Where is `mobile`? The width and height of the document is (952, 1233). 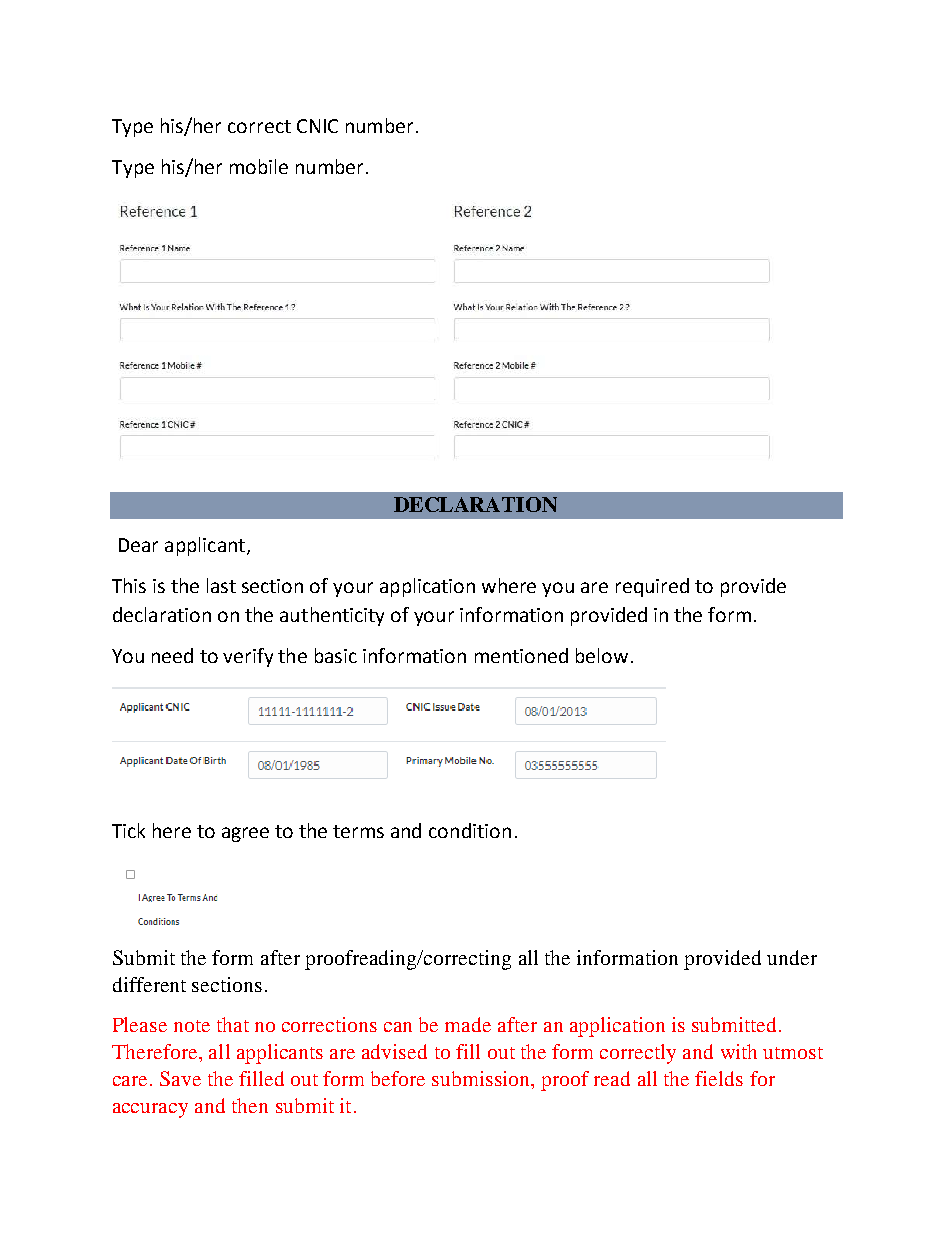 mobile is located at coordinates (259, 166).
